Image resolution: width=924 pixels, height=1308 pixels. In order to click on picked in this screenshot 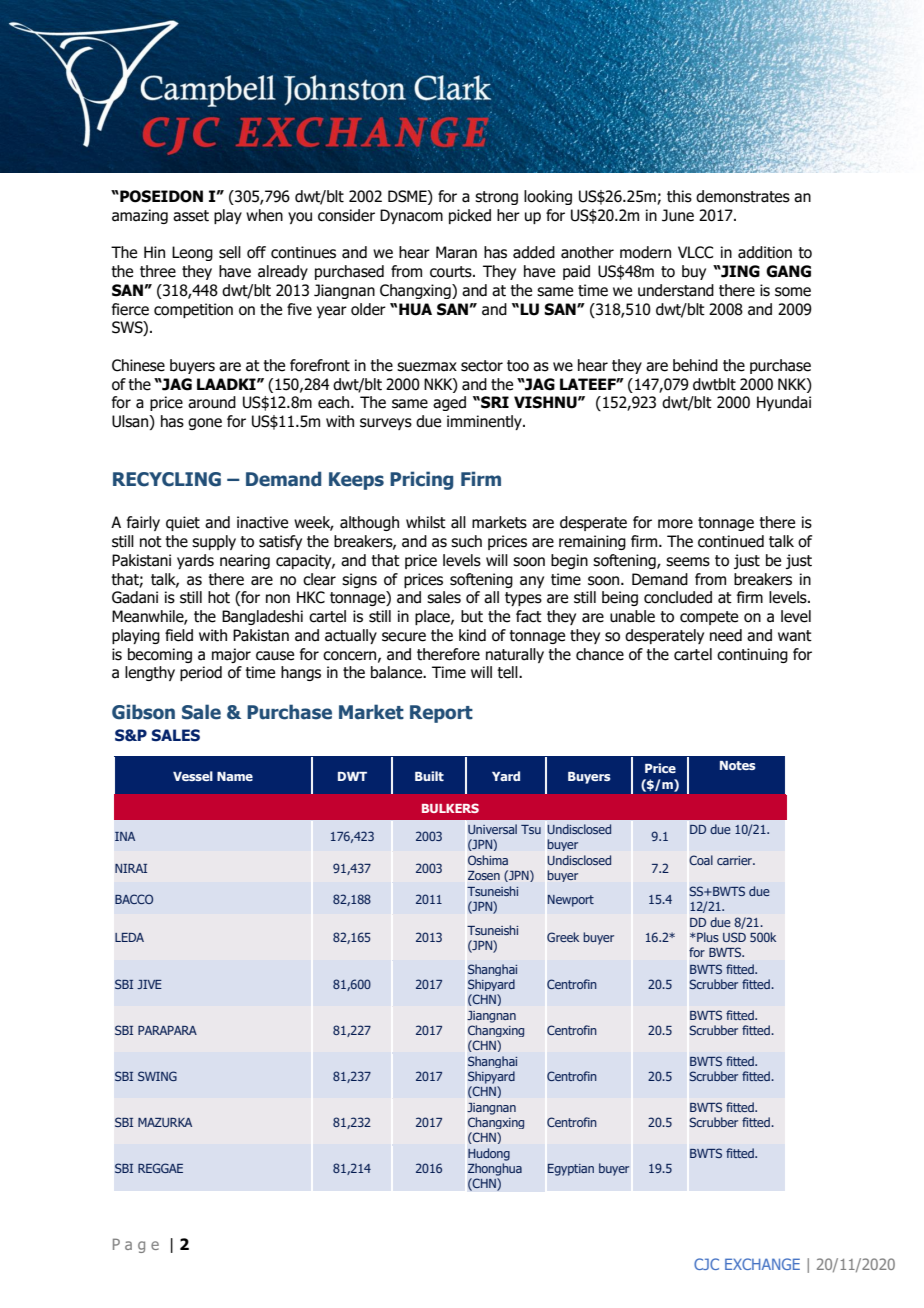, I will do `click(470, 216)`.
